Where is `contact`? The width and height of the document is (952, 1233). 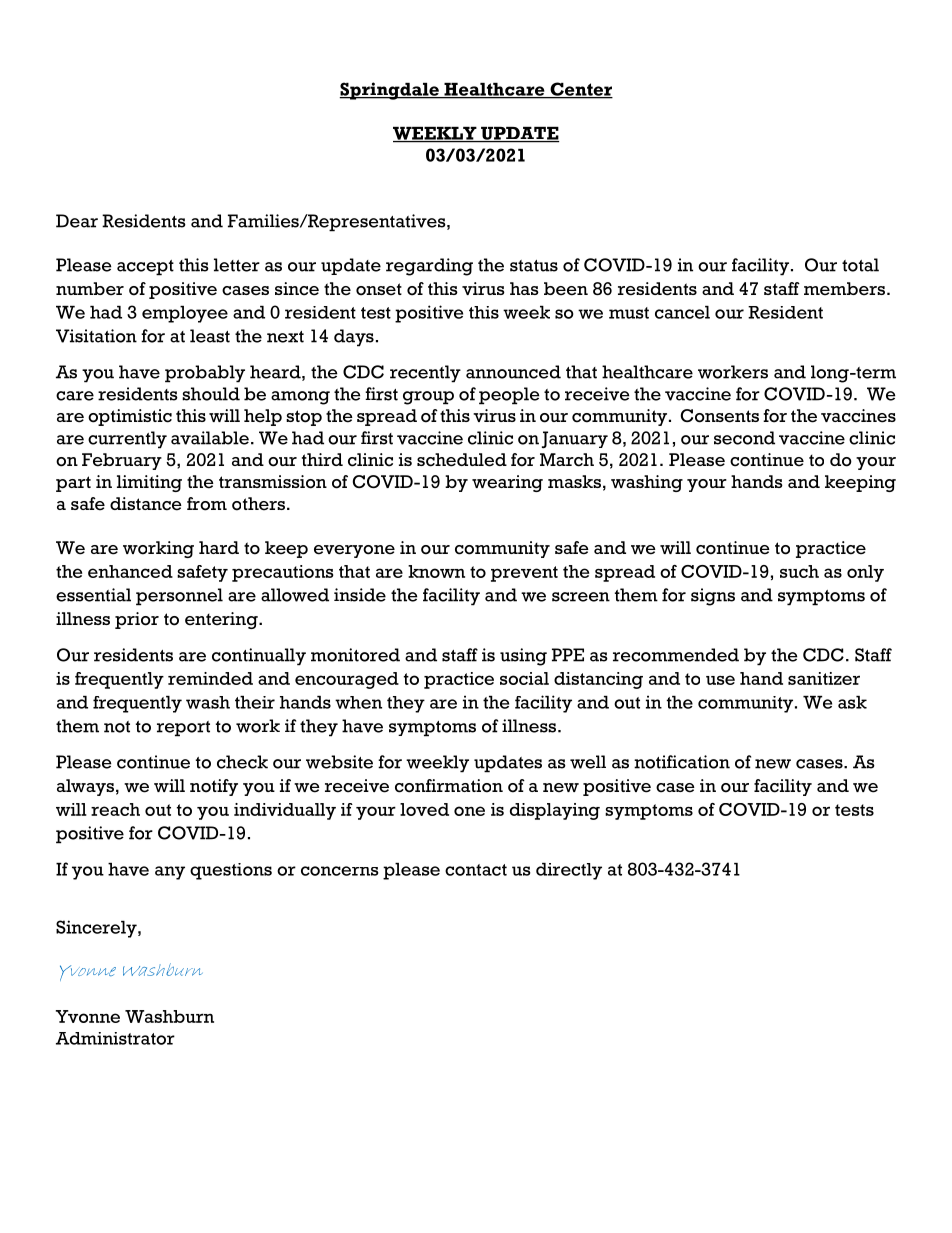
contact is located at coordinates (476, 870).
